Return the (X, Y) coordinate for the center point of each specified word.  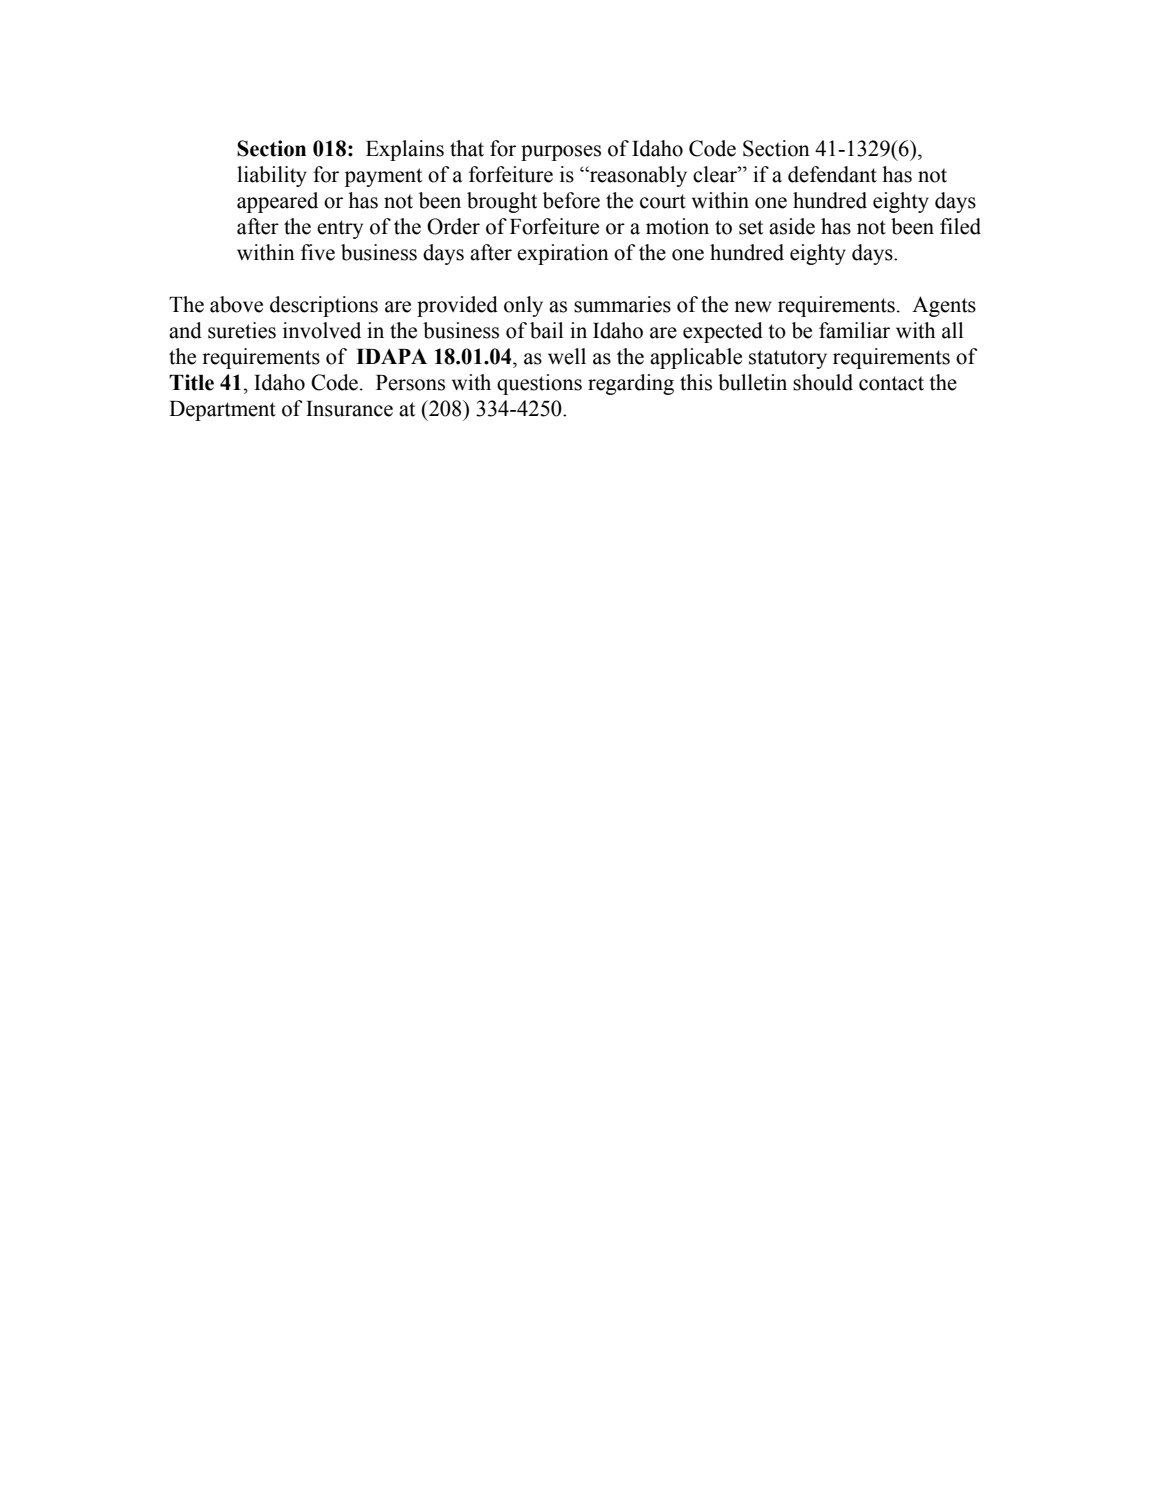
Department (222, 411)
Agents (944, 306)
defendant (832, 174)
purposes (561, 153)
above (236, 304)
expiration (563, 254)
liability (272, 176)
